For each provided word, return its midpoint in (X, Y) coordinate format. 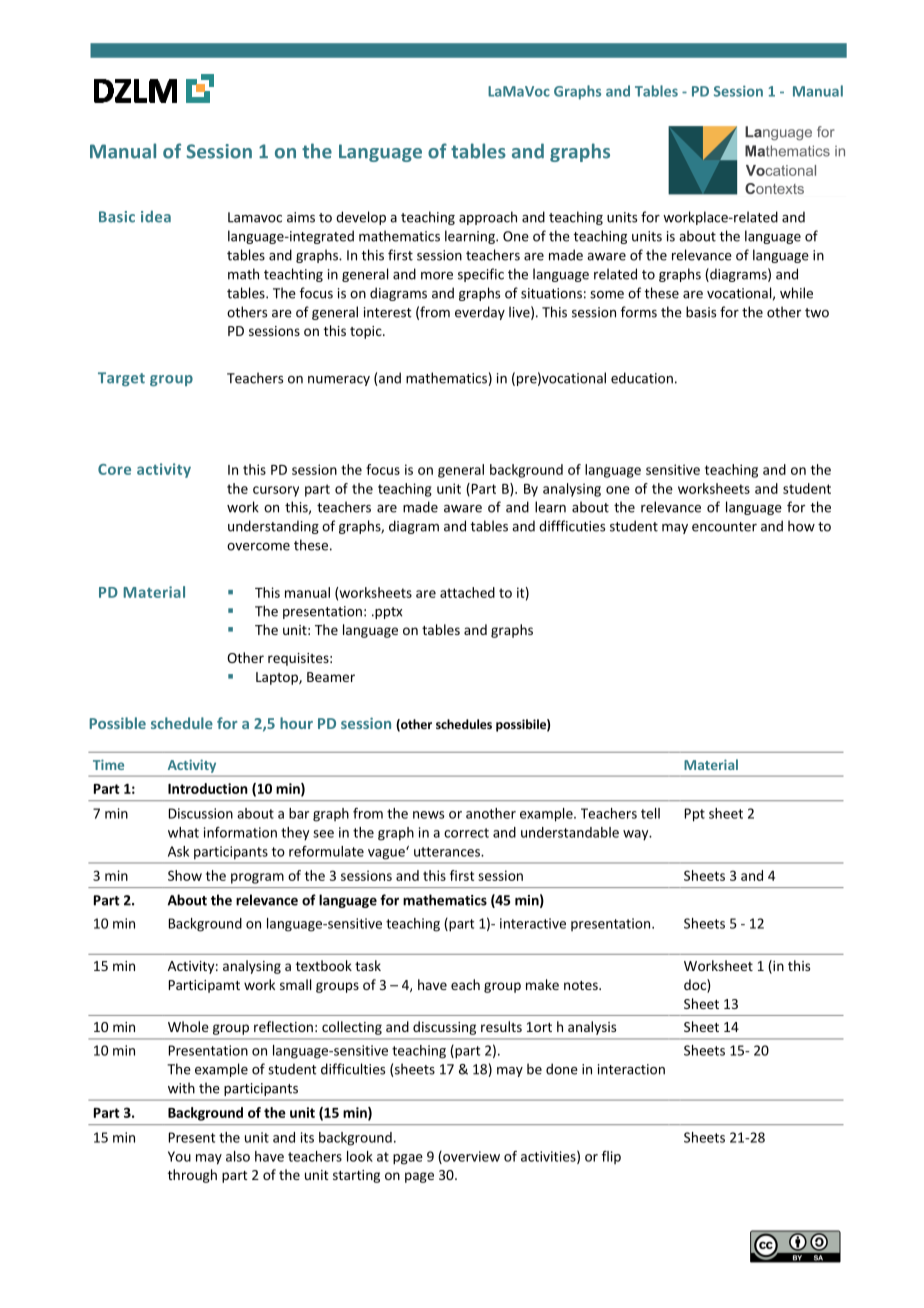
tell (650, 813)
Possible (118, 723)
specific (481, 275)
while (796, 293)
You (179, 1156)
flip (611, 1157)
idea (156, 216)
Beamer (331, 677)
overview (470, 1157)
